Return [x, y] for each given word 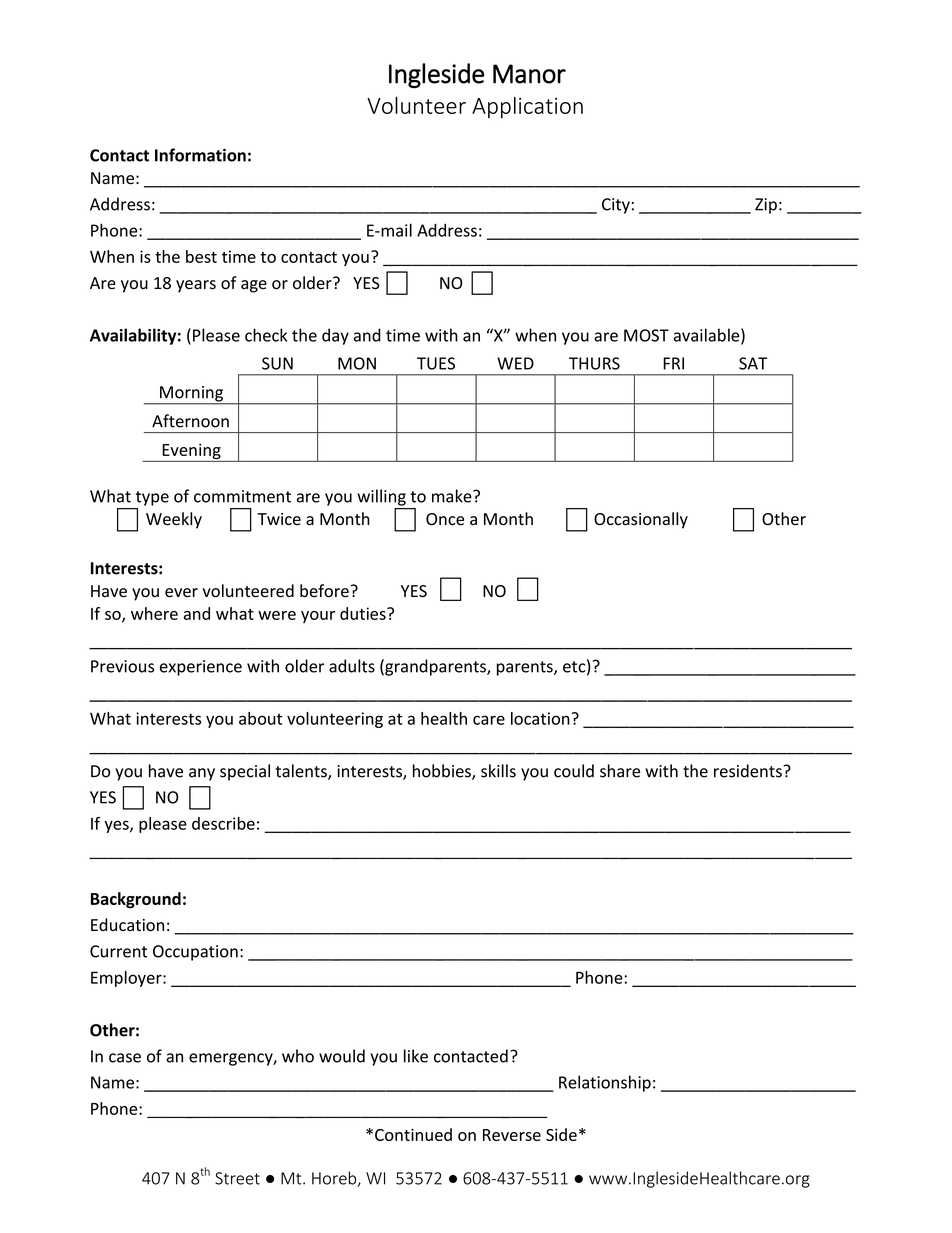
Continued [413, 1134]
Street [237, 1178]
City [616, 206]
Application [527, 107]
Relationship [605, 1083]
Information [200, 155]
